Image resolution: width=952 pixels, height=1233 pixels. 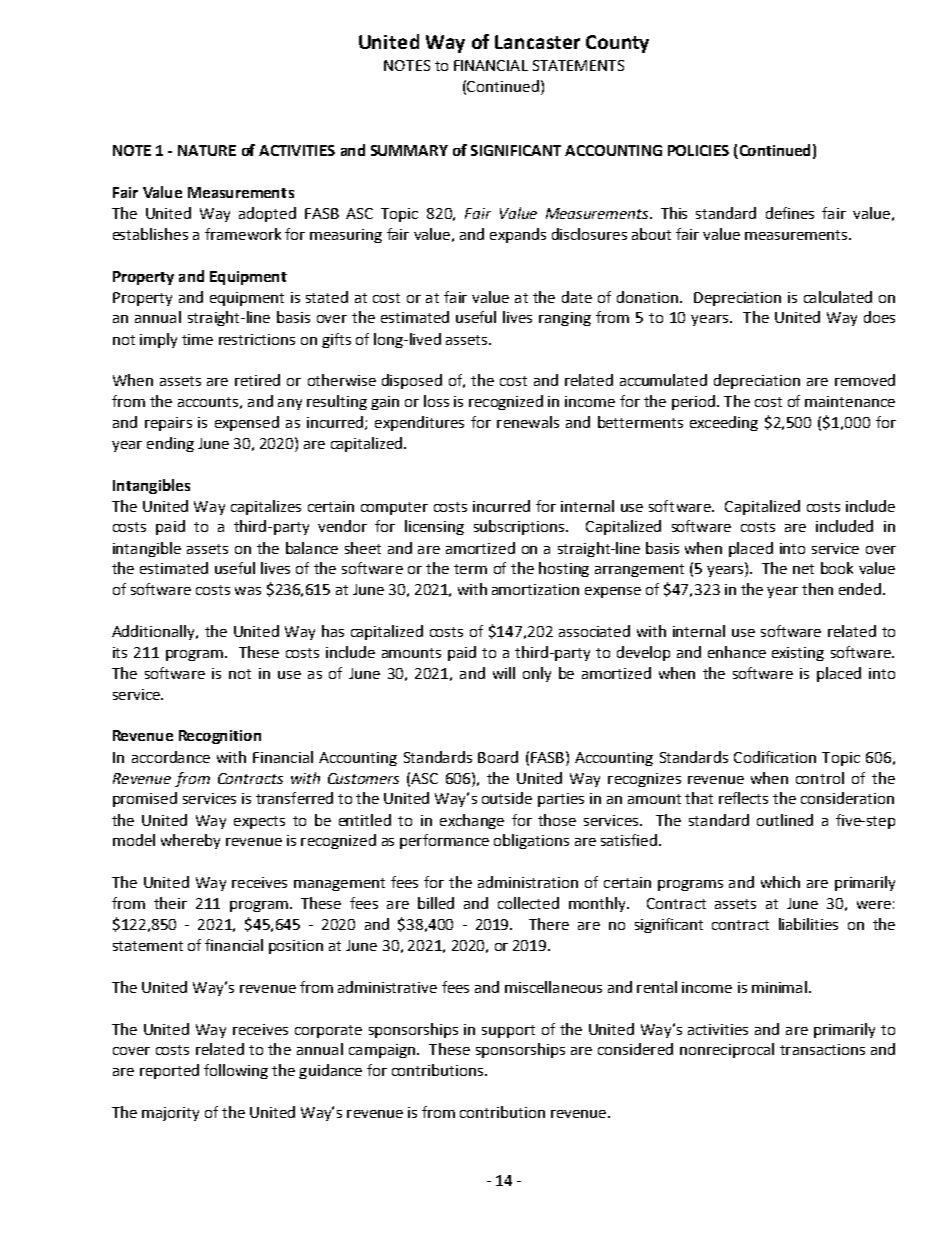 What do you see at coordinates (565, 319) in the document?
I see `ranging` at bounding box center [565, 319].
